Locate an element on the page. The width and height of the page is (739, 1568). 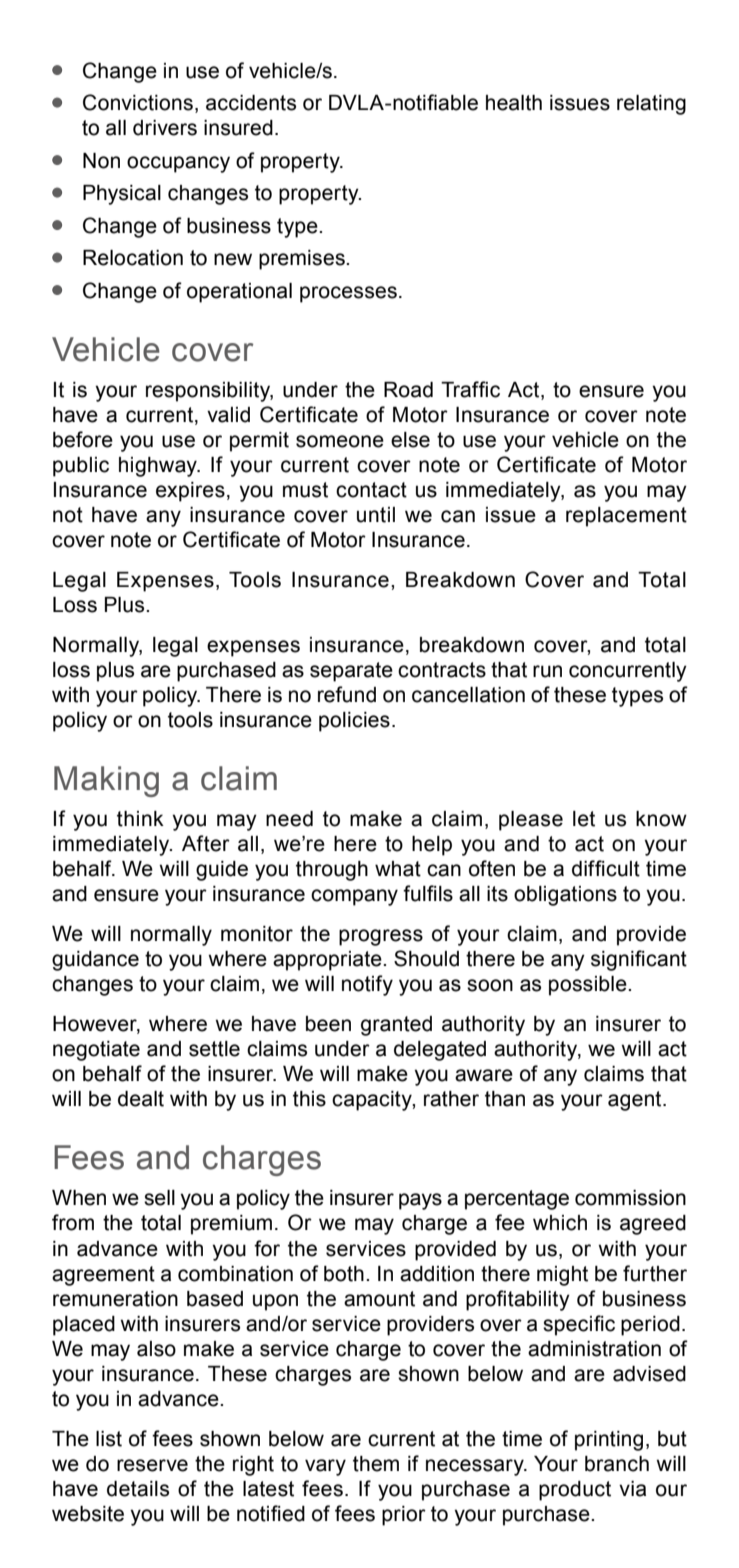
relating is located at coordinates (651, 105).
